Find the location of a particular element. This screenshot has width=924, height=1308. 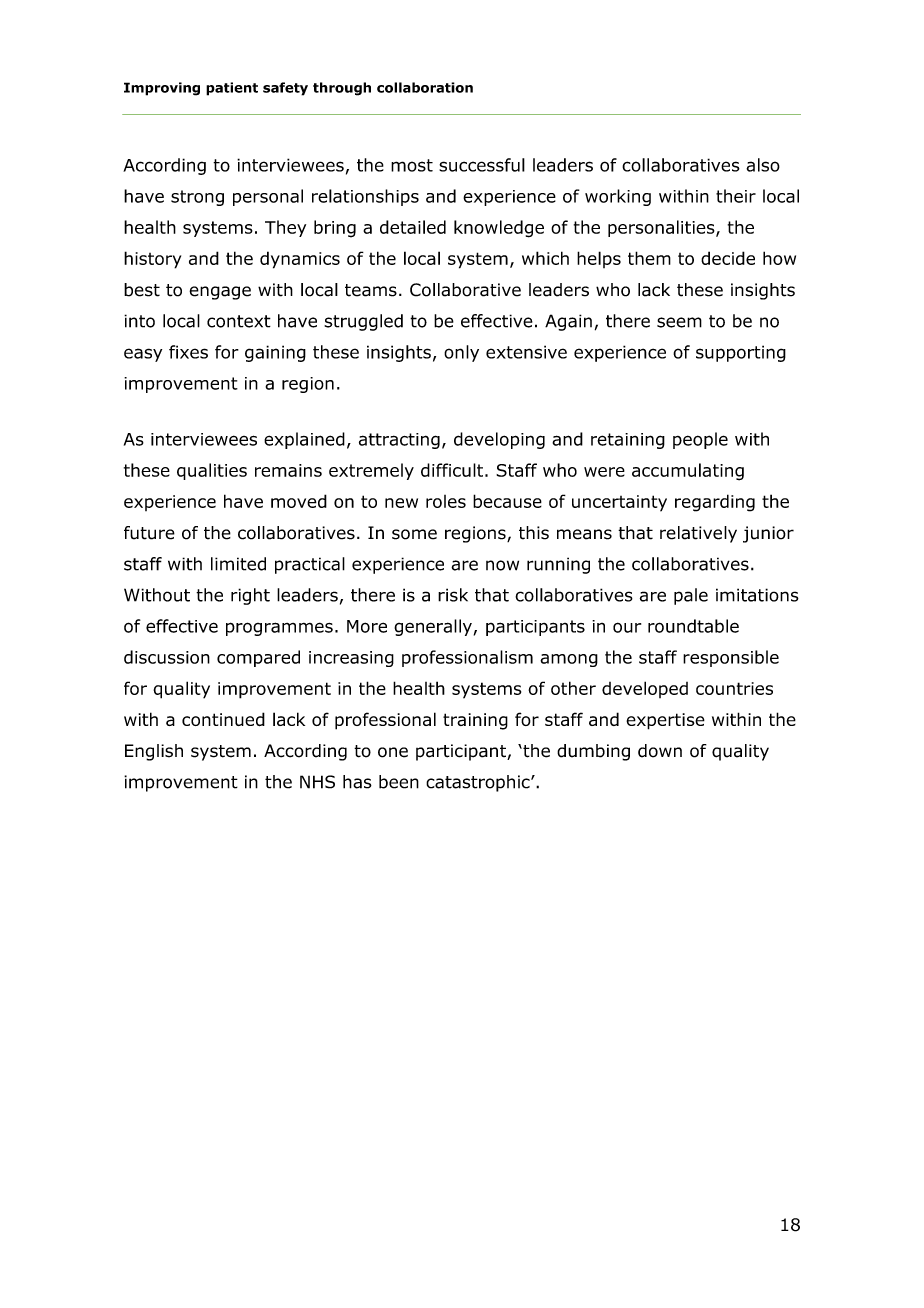

patient is located at coordinates (232, 89).
